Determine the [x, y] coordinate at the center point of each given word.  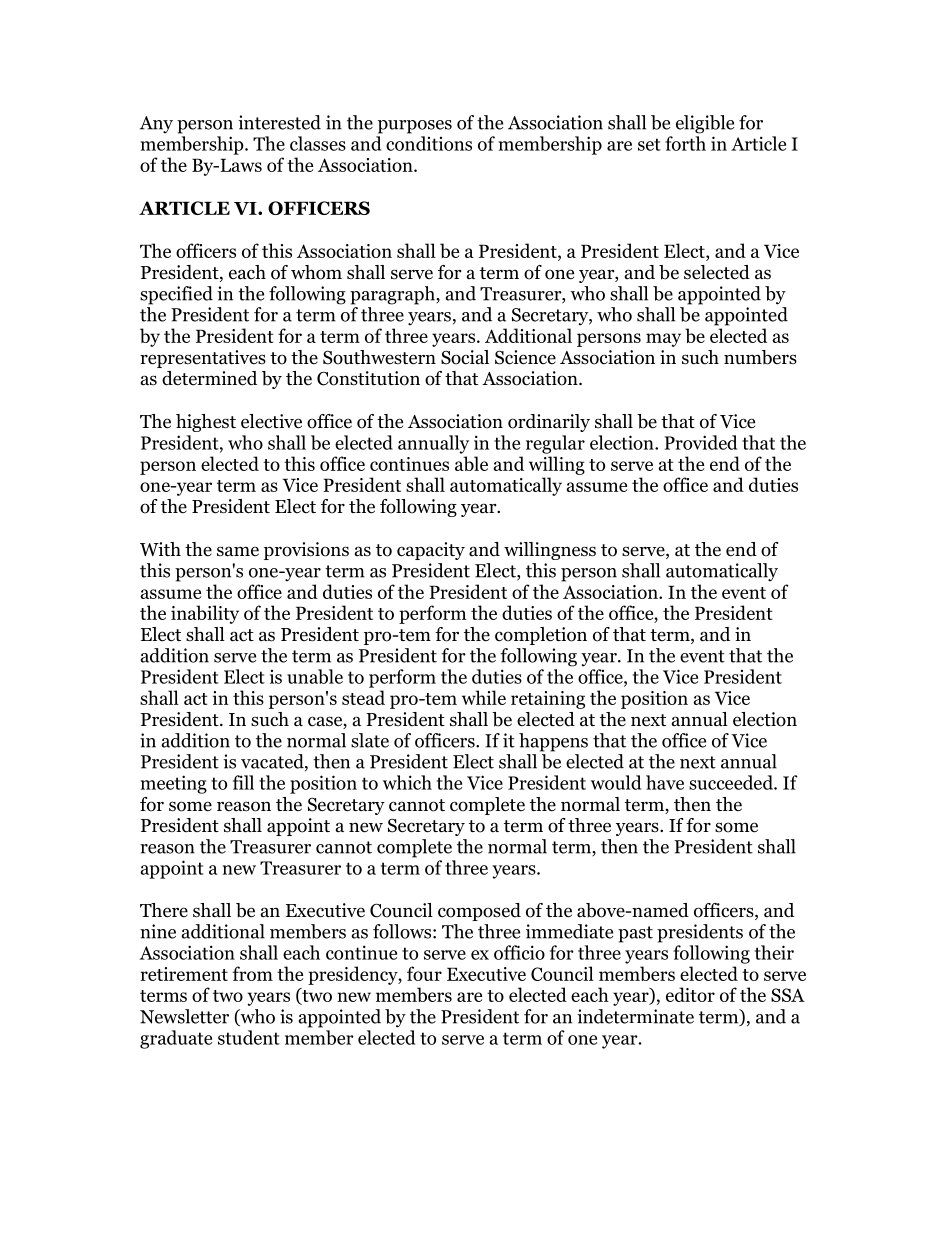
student [249, 1037]
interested [279, 122]
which [407, 782]
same [238, 551]
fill [243, 782]
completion [541, 636]
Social [465, 357]
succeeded [732, 782]
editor [690, 994]
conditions [429, 143]
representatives [203, 359]
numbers [760, 357]
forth [685, 143]
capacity [431, 551]
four [424, 973]
